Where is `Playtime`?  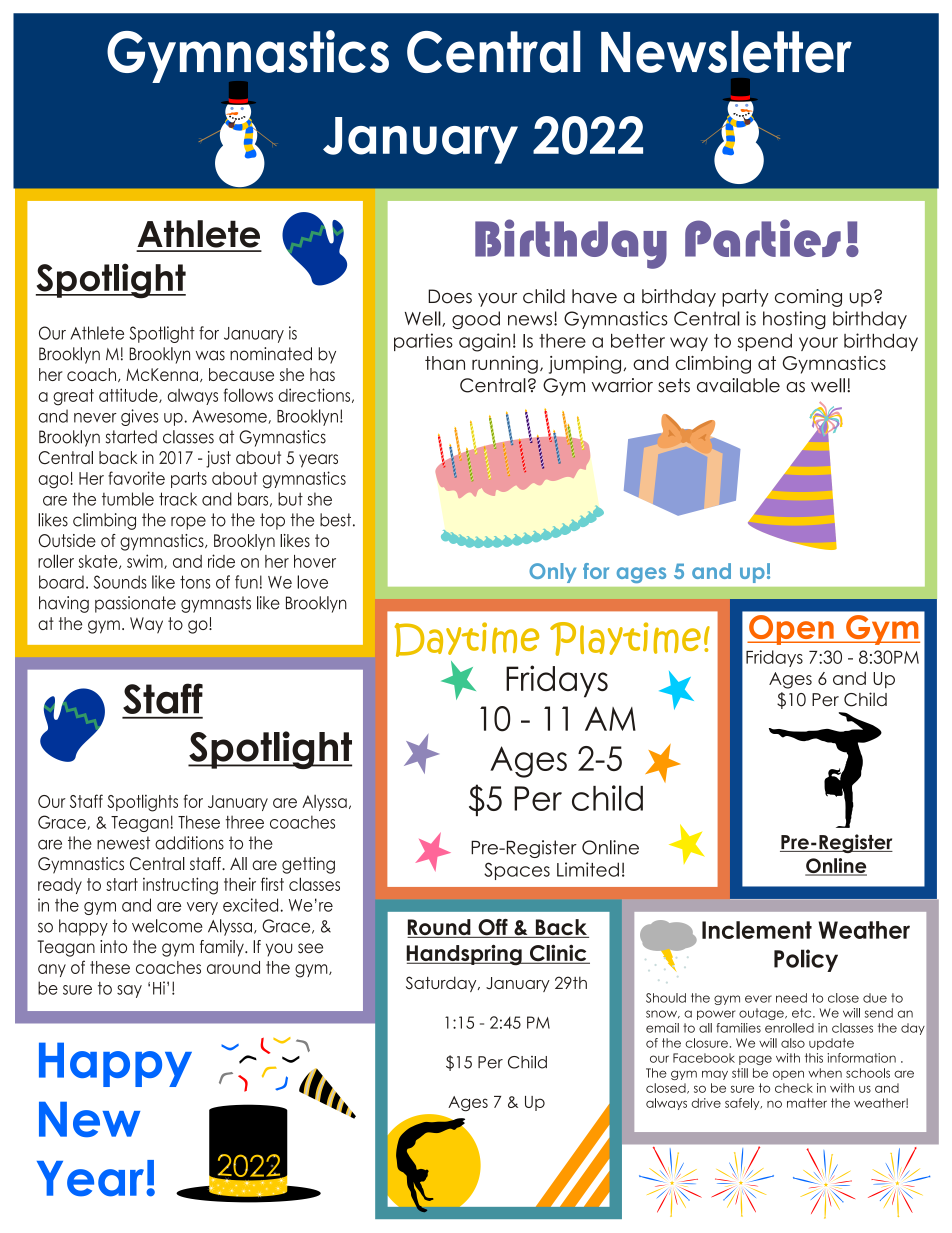
Playtime is located at coordinates (625, 639).
